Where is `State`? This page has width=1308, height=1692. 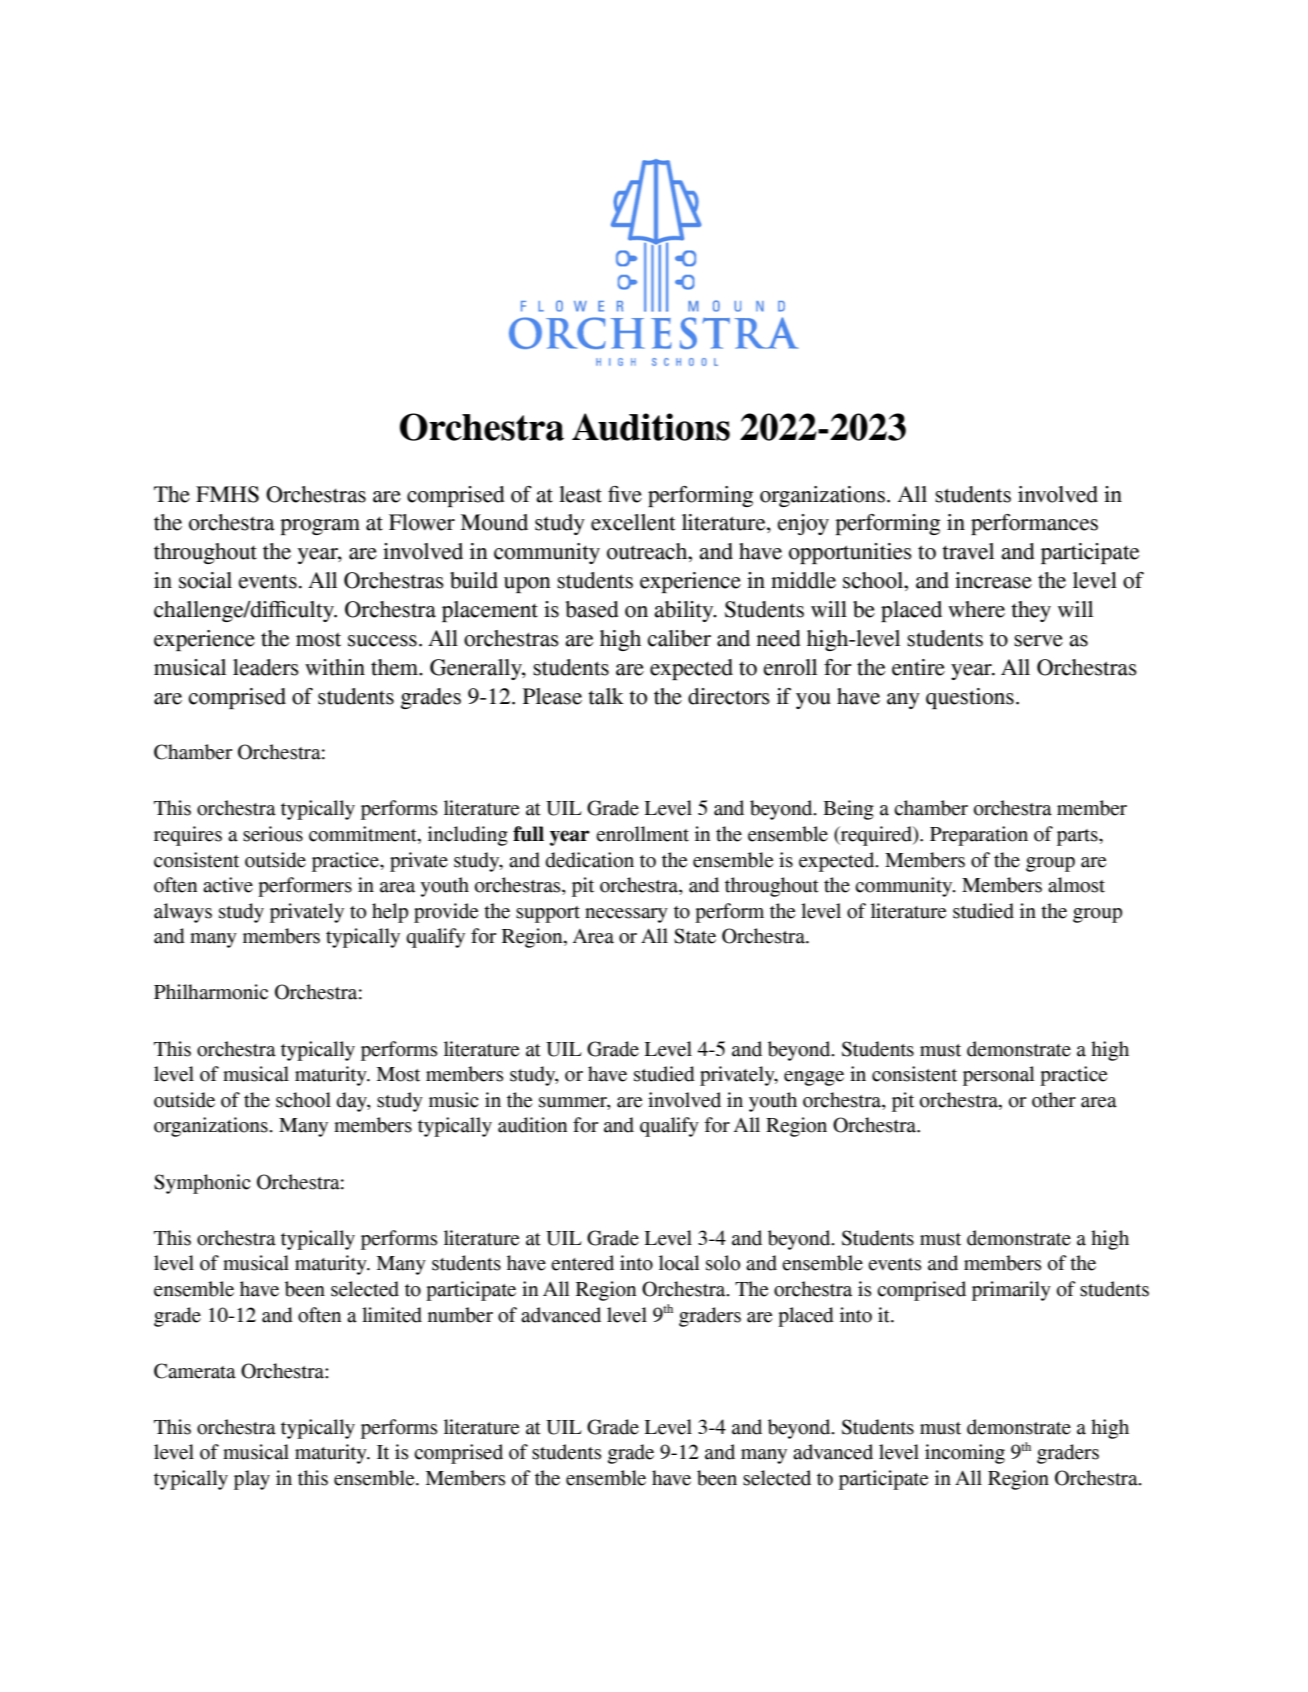
State is located at coordinates (695, 936).
